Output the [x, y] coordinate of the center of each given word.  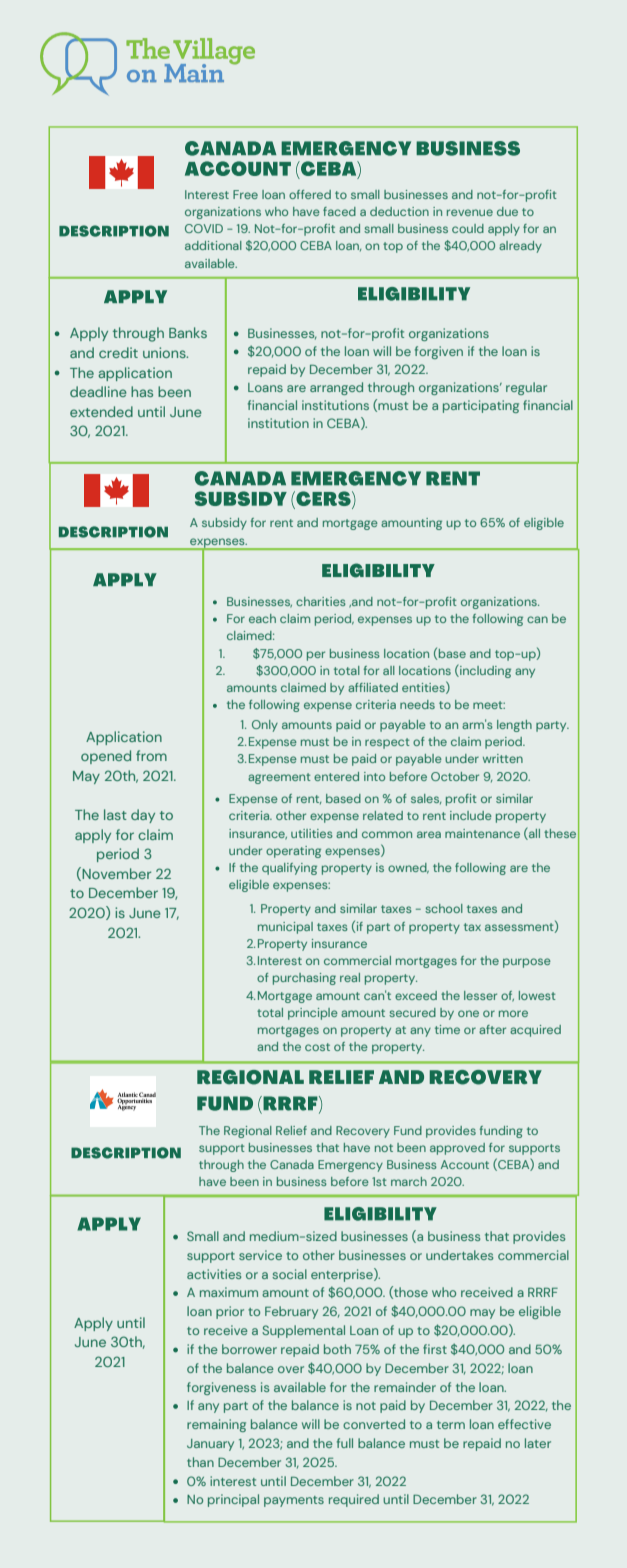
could [468, 228]
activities [214, 1274]
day [143, 816]
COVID [204, 228]
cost [317, 1047]
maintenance [482, 833]
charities [321, 601]
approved [457, 1149]
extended [101, 411]
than [200, 1462]
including [484, 671]
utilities [312, 833]
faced [339, 211]
